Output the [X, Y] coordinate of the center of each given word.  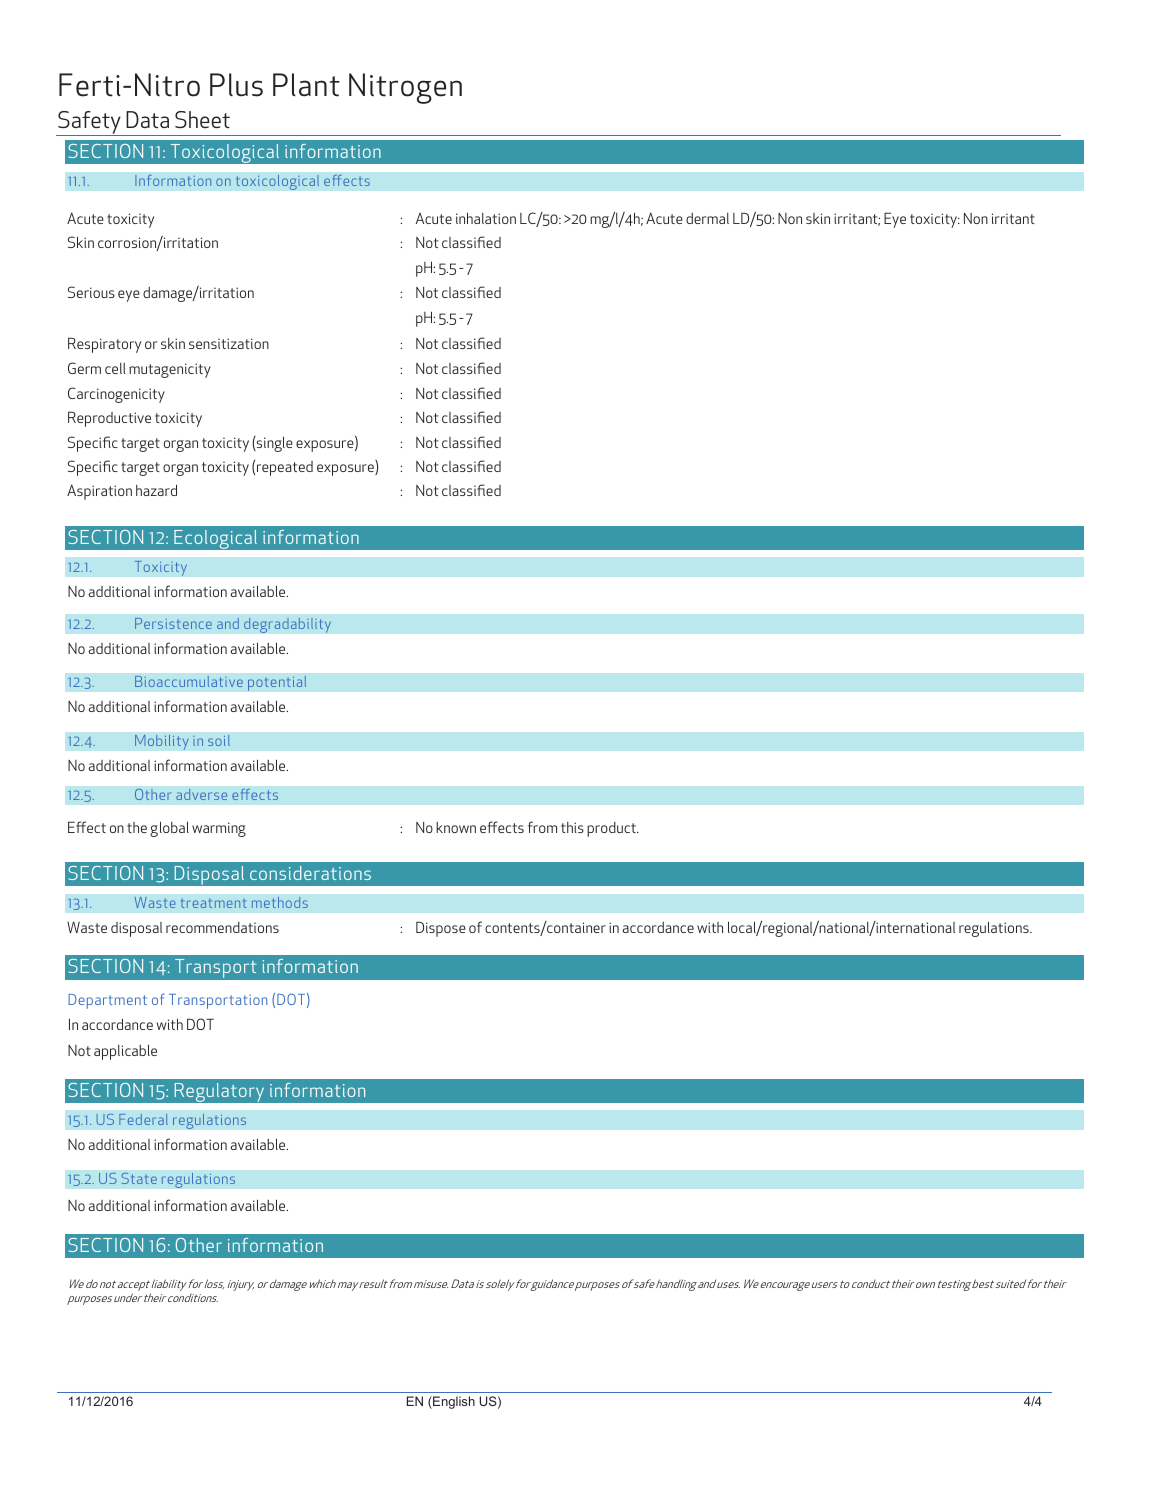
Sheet [202, 119]
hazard [156, 490]
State [139, 1178]
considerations [310, 873]
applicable [125, 1052]
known [456, 827]
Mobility [162, 742]
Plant [306, 85]
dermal [707, 218]
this [572, 827]
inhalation [486, 218]
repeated [285, 468]
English [453, 1402]
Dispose [441, 929]
